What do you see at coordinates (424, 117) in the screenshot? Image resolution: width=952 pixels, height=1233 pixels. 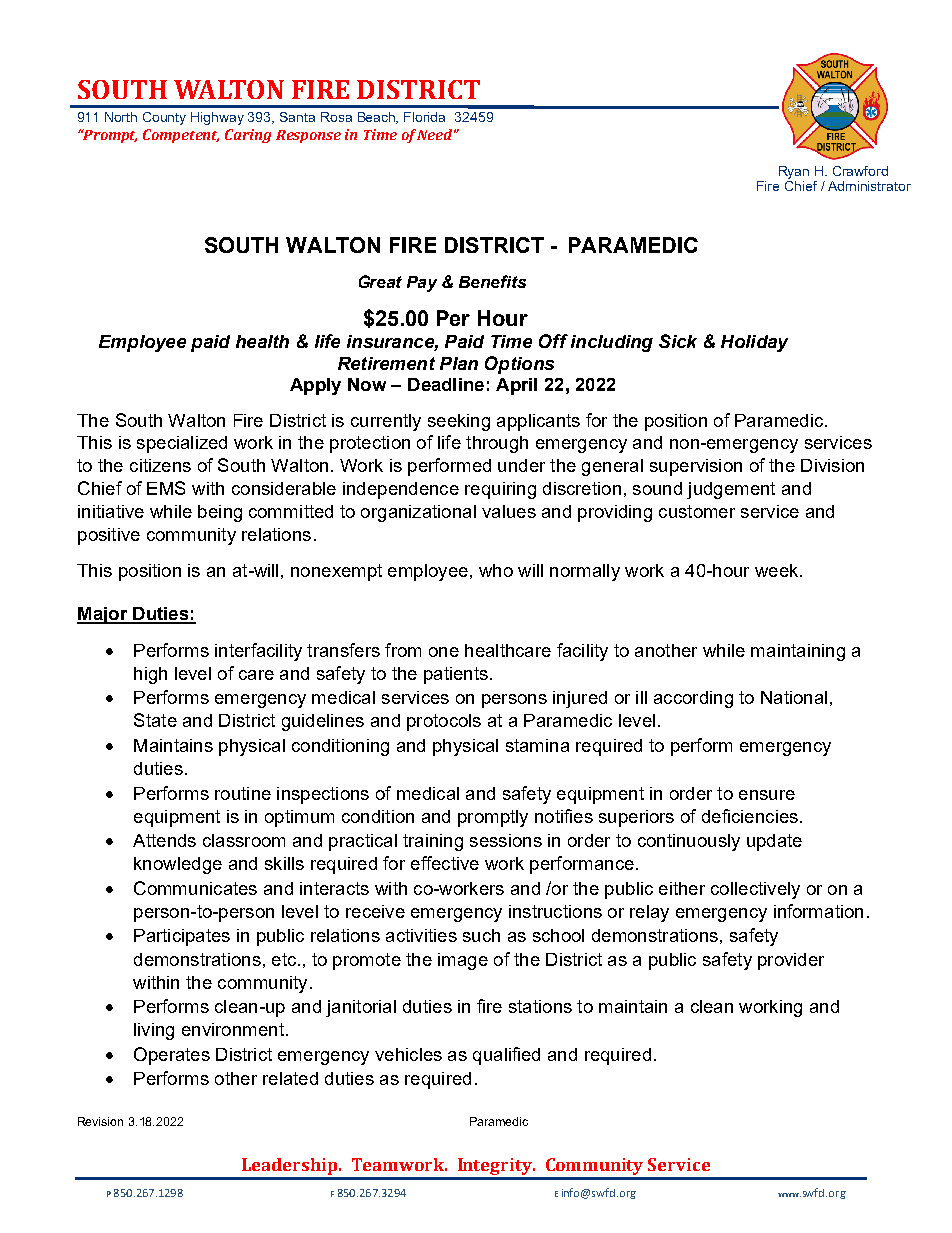 I see `Florida` at bounding box center [424, 117].
